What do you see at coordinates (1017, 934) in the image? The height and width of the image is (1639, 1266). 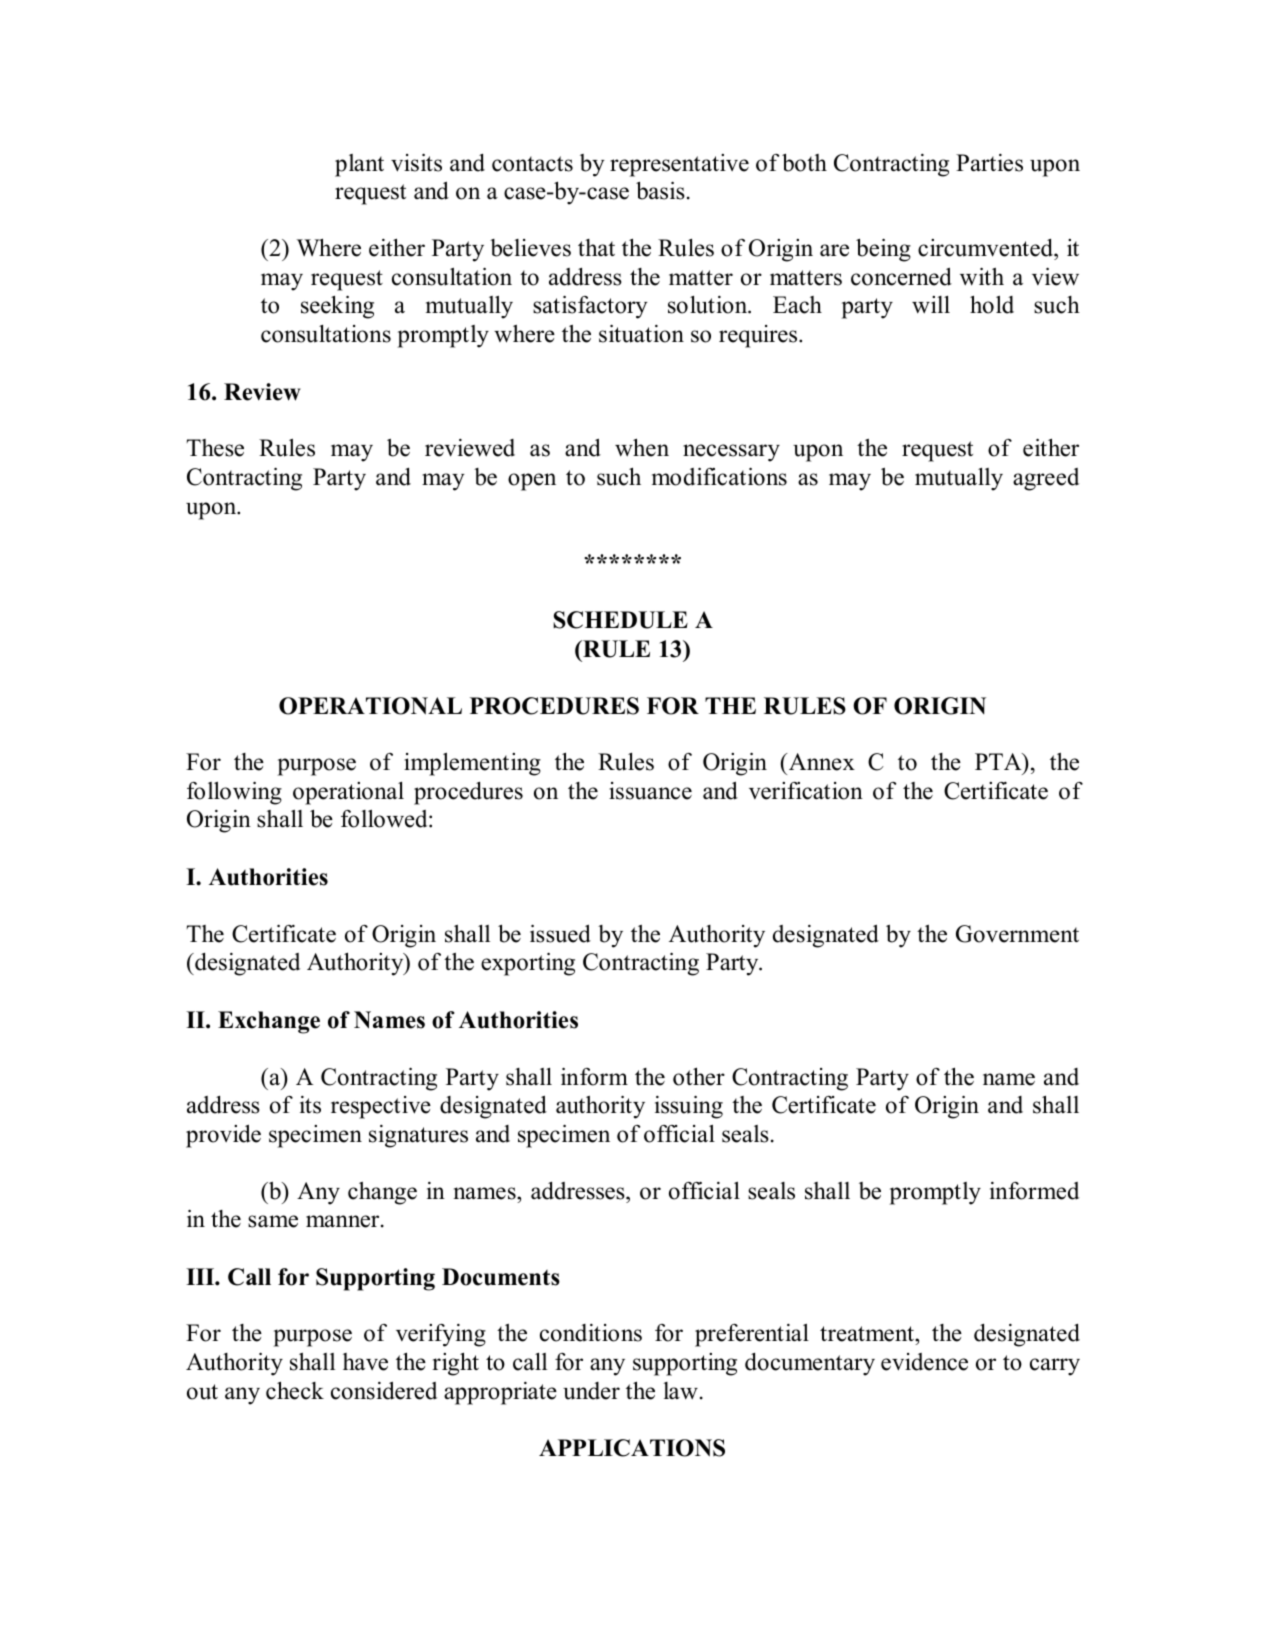 I see `Government` at bounding box center [1017, 934].
